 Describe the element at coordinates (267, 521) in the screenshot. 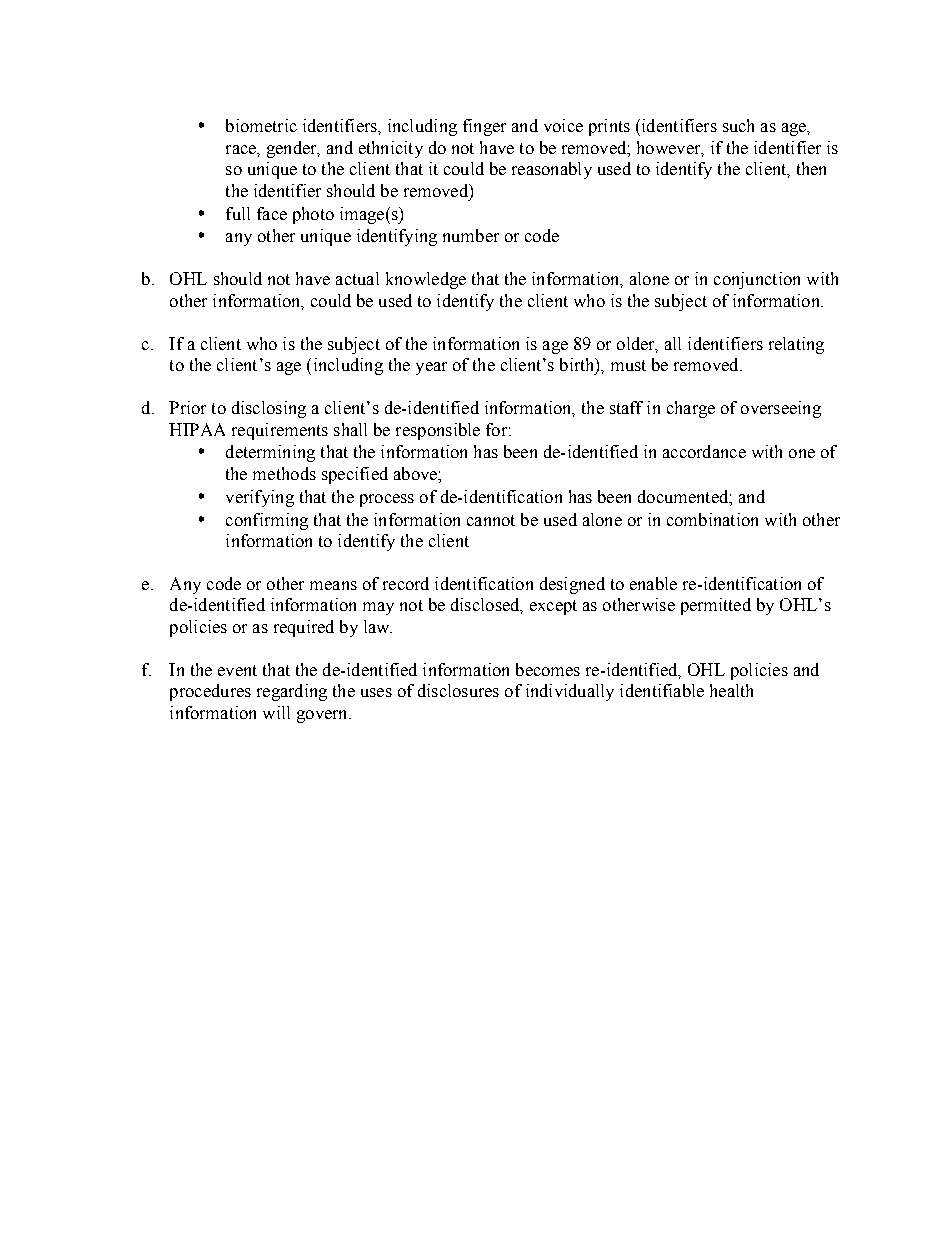

I see `confirming` at that location.
